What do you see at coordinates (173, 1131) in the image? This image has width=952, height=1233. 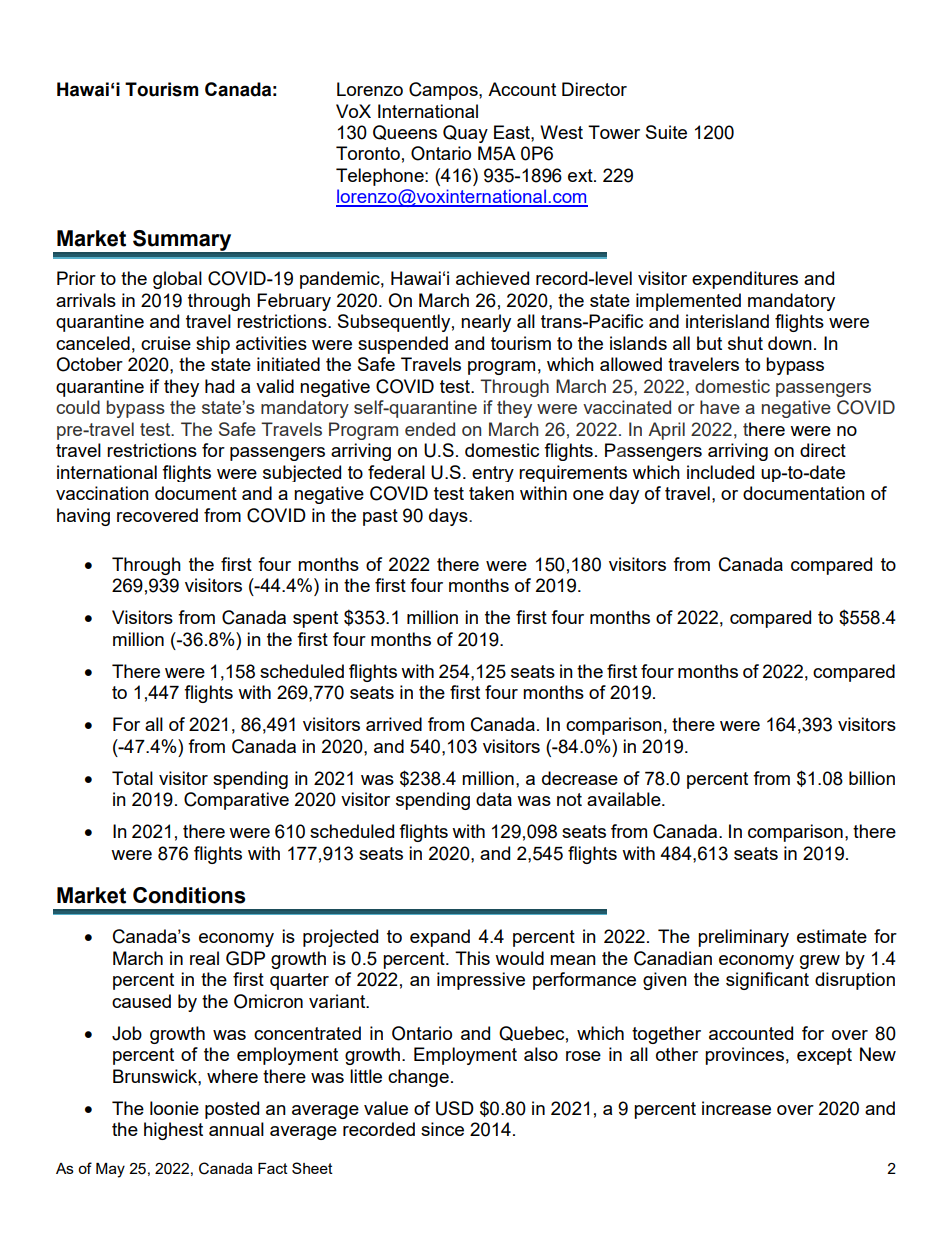 I see `highest` at bounding box center [173, 1131].
